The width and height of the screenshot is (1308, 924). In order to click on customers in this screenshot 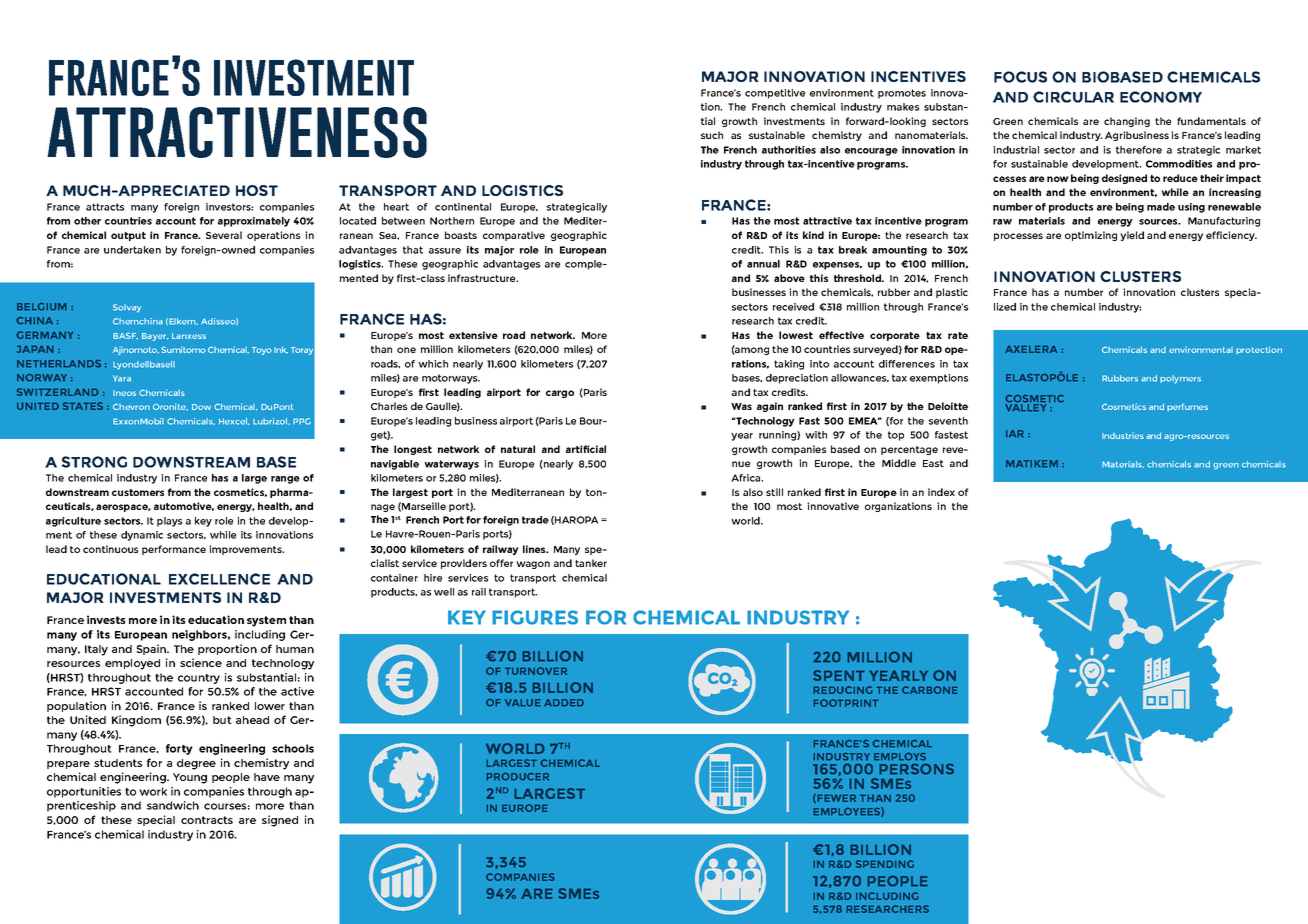, I will do `click(138, 492)`.
